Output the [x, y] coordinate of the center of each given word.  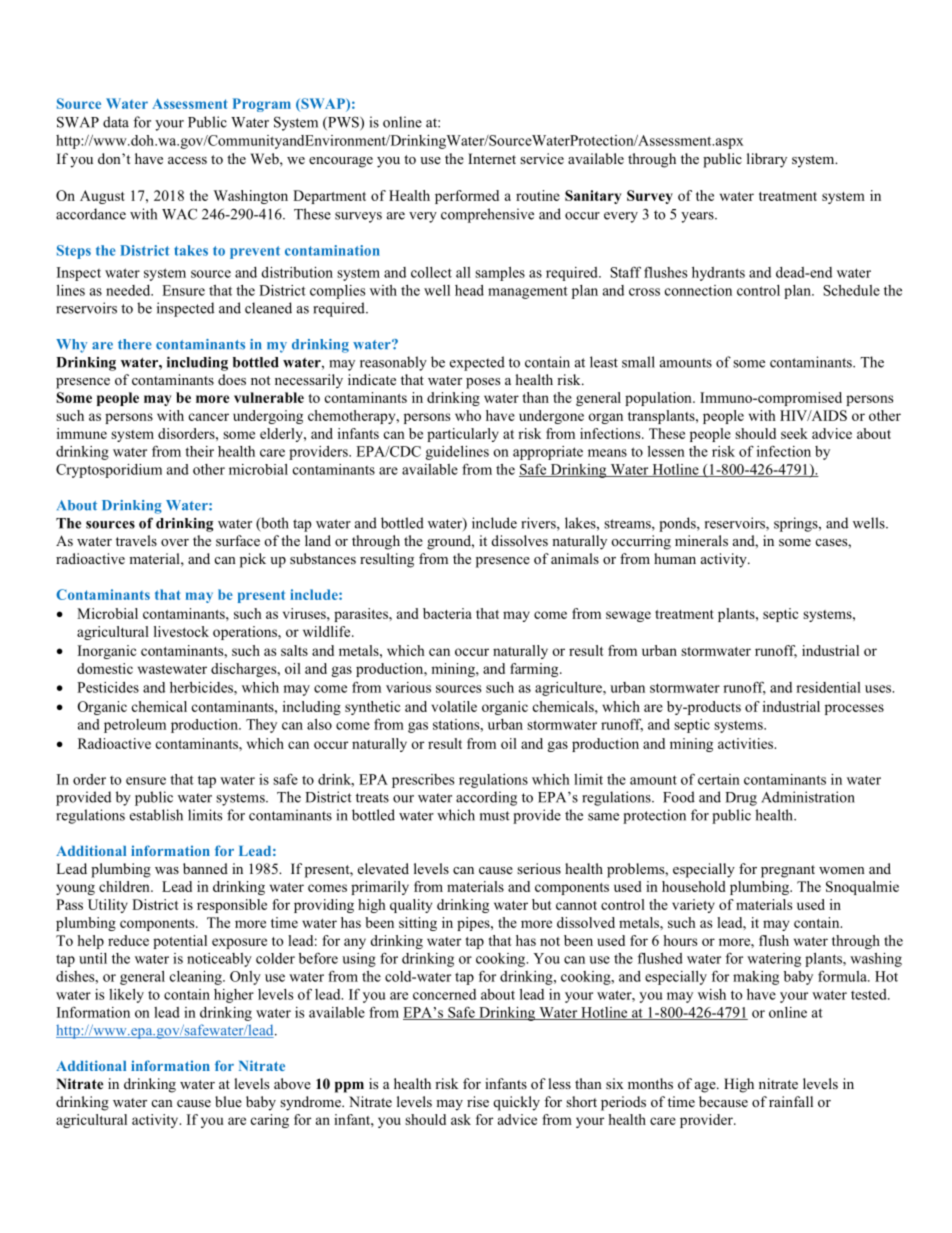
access [187, 160]
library [767, 160]
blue [228, 1101]
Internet [492, 158]
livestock [181, 631]
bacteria [447, 613]
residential [828, 687]
